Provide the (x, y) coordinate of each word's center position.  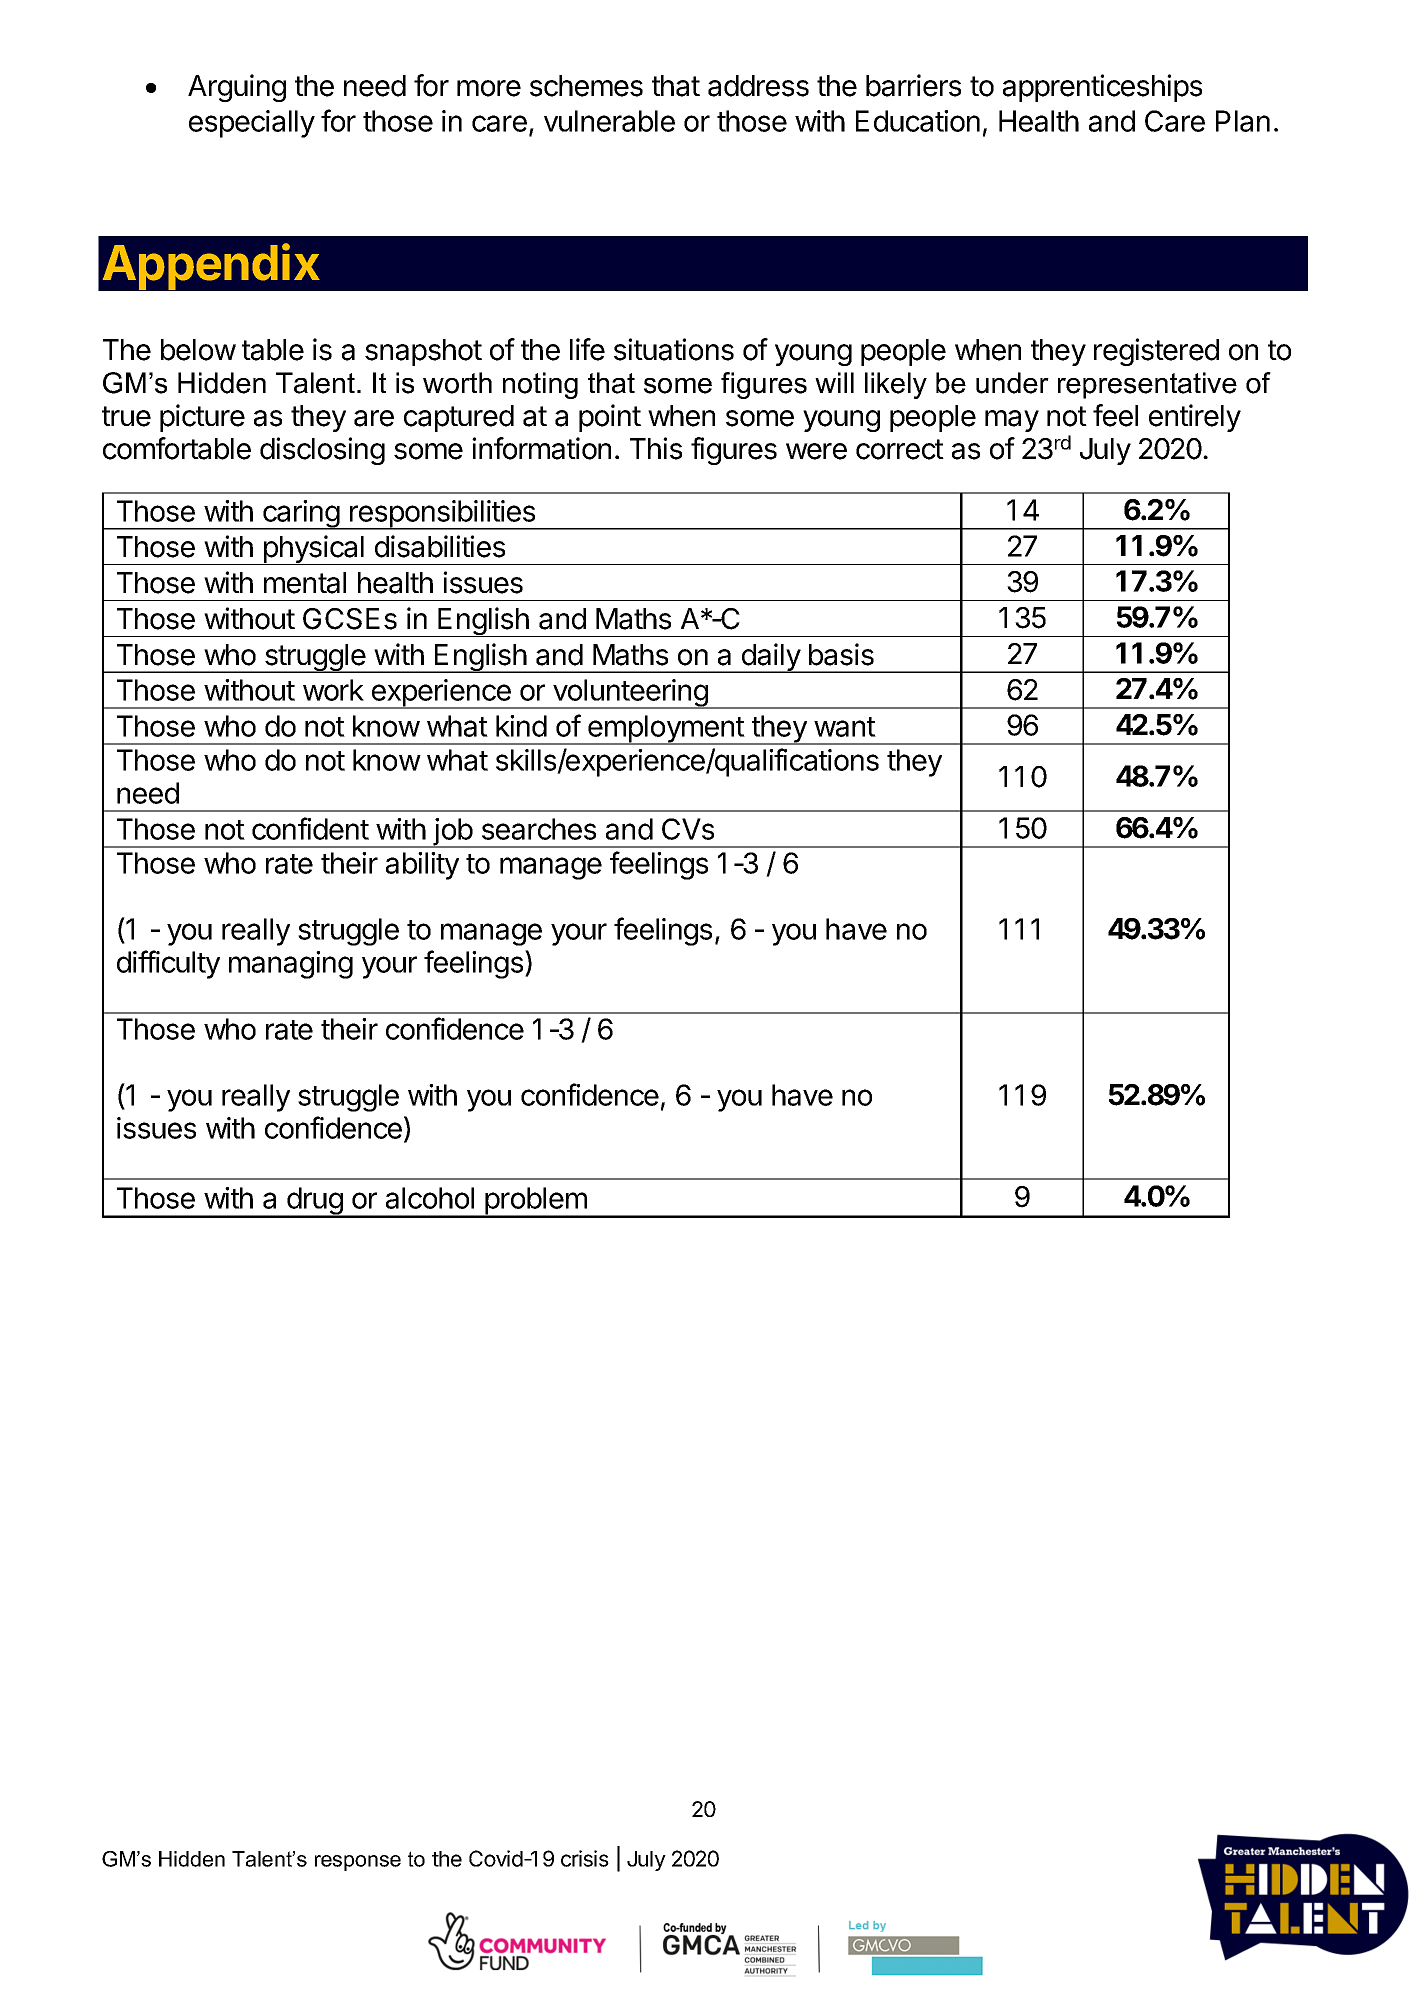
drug (314, 1202)
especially (252, 124)
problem (536, 1202)
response (358, 1863)
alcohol (430, 1198)
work (333, 690)
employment (666, 730)
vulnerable (609, 121)
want (845, 727)
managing (291, 965)
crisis (585, 1858)
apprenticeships (1102, 88)
